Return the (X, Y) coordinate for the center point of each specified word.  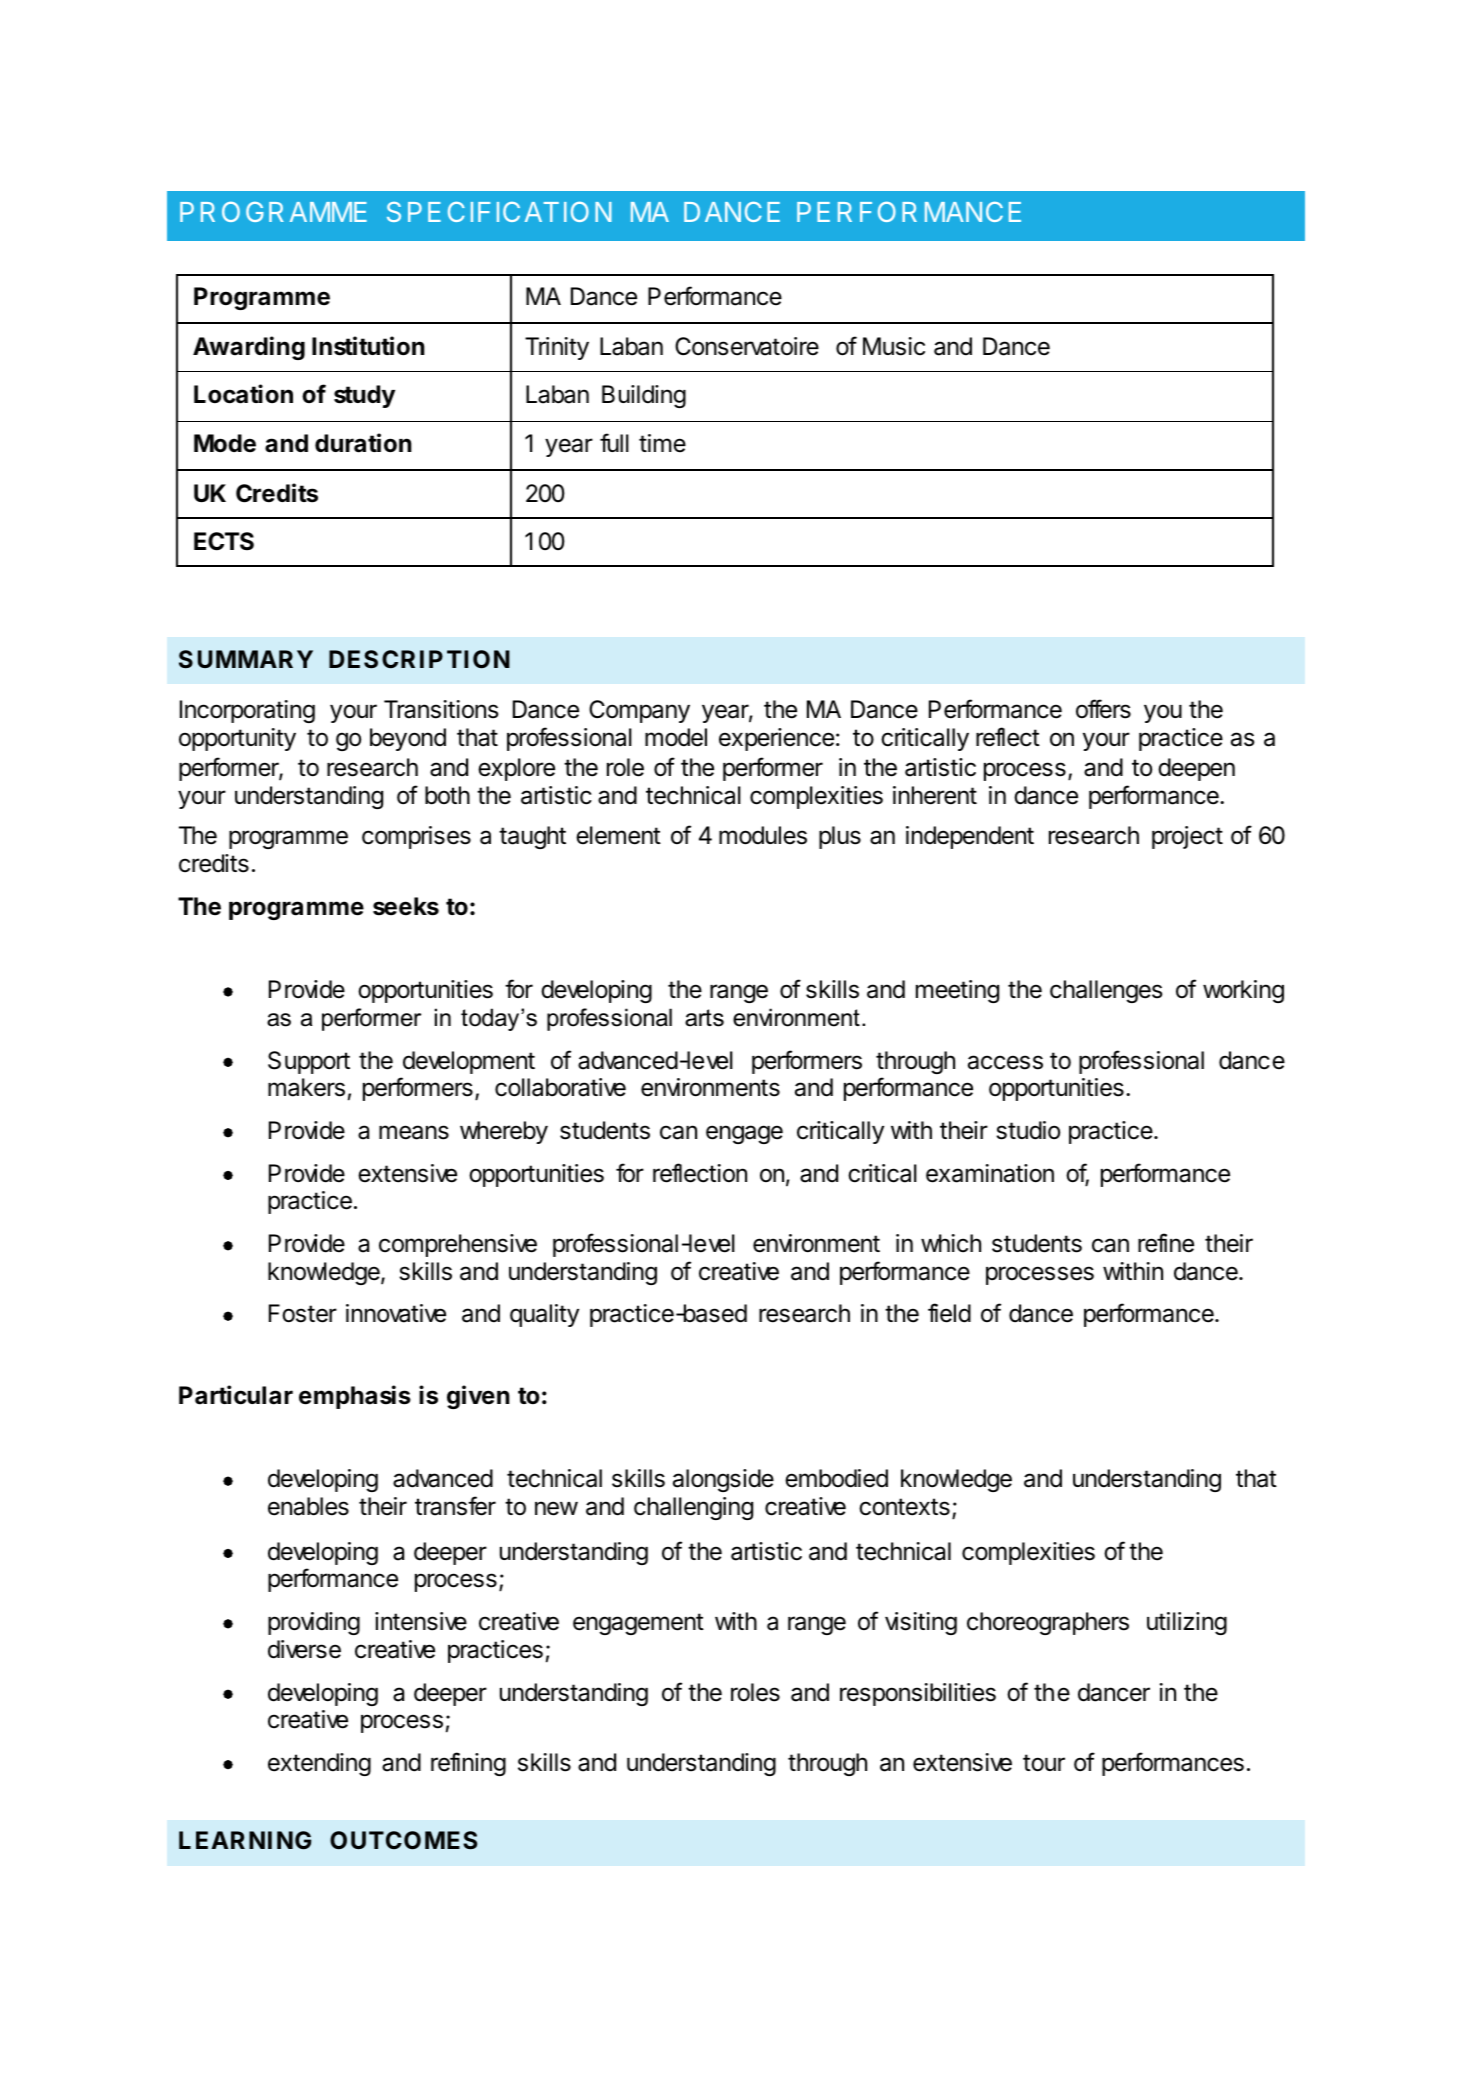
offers (1103, 709)
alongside (723, 1480)
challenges (1106, 991)
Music (894, 346)
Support (309, 1062)
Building (644, 396)
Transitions (441, 709)
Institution (368, 346)
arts (704, 1018)
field (949, 1313)
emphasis (355, 1397)
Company (639, 711)
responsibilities (918, 1694)
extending (319, 1764)
